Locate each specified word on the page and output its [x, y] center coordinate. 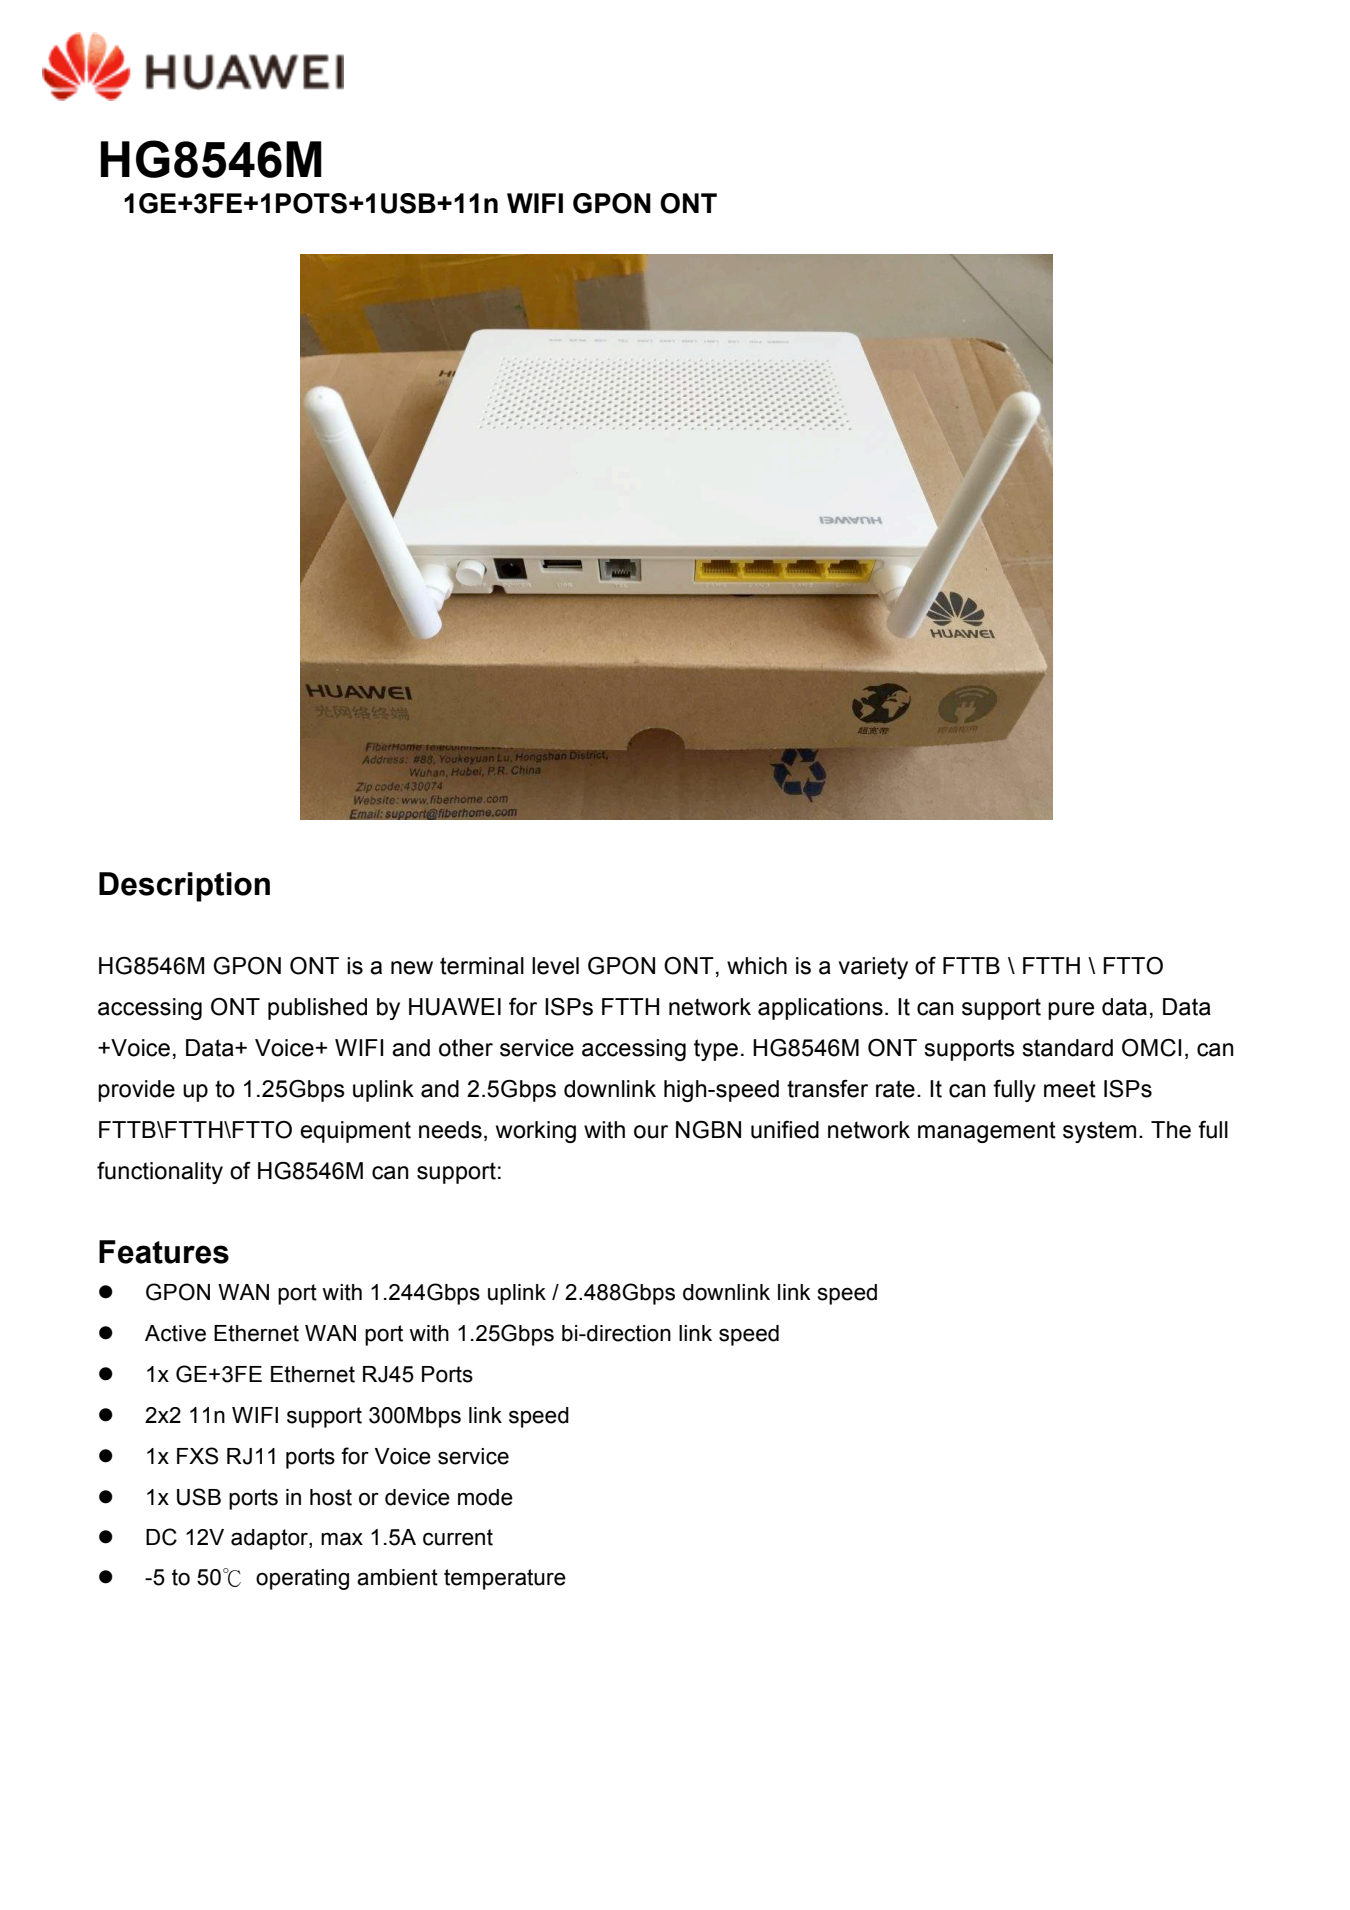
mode [485, 1497]
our [651, 1132]
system [1099, 1132]
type [716, 1050]
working [536, 1132]
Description [184, 887]
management [987, 1132]
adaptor [270, 1539]
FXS [197, 1456]
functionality [160, 1173]
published [317, 1009]
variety [873, 968]
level [555, 966]
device [417, 1497]
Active [175, 1333]
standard [1067, 1048]
